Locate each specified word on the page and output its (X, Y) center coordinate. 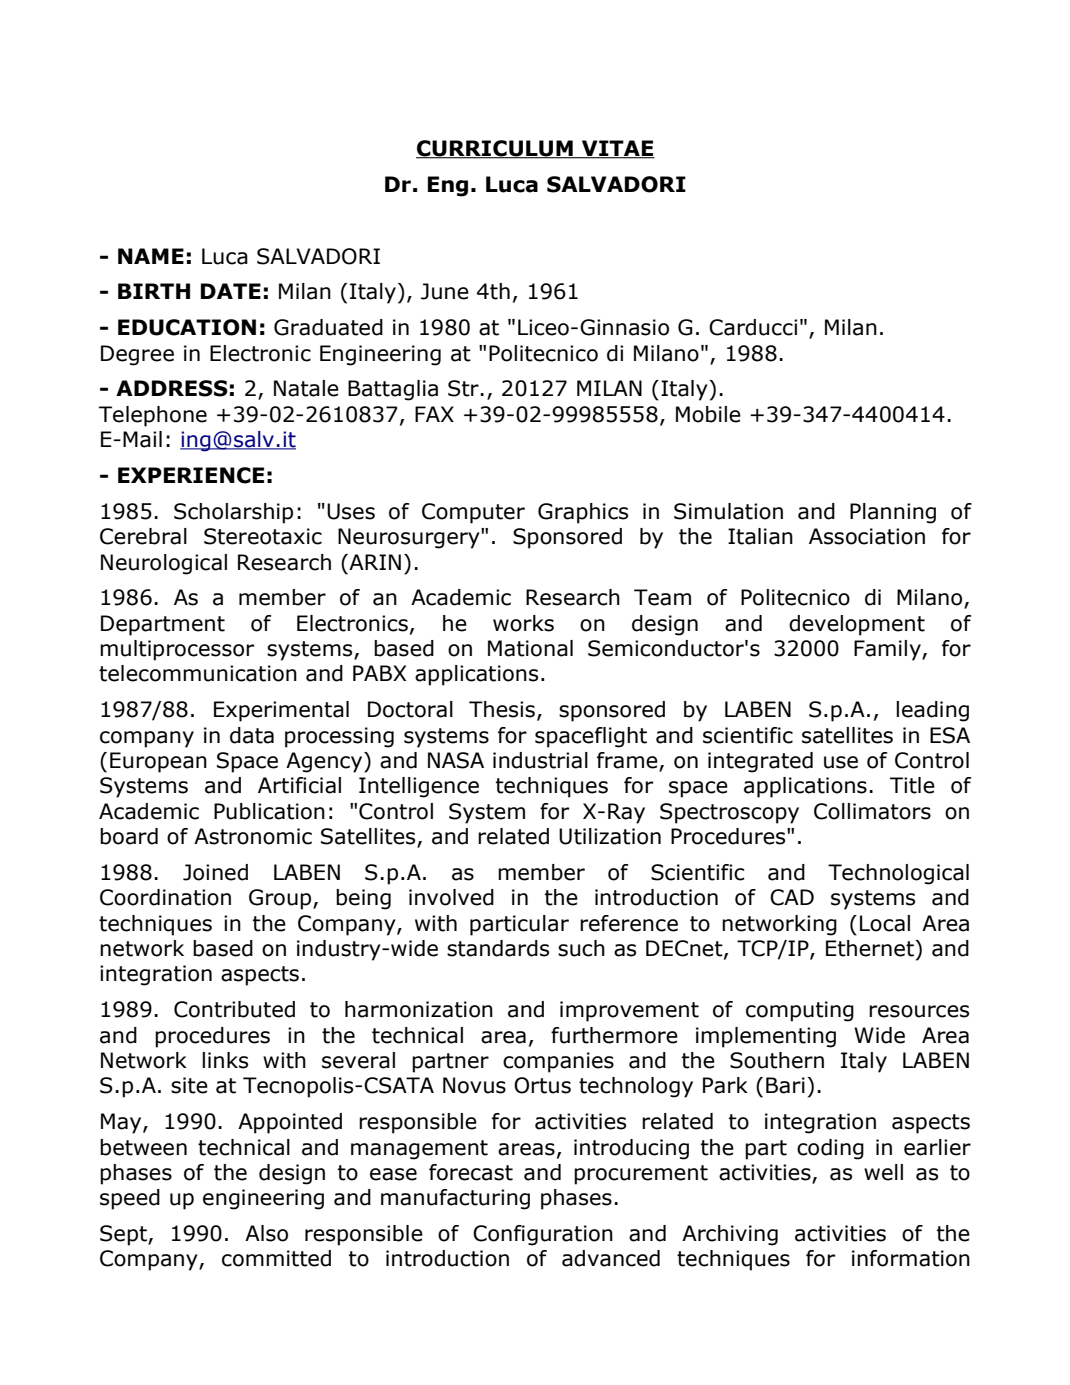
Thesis (502, 709)
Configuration (543, 1235)
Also (266, 1233)
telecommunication (198, 673)
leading (932, 711)
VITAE (617, 149)
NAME (151, 256)
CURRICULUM (495, 149)
